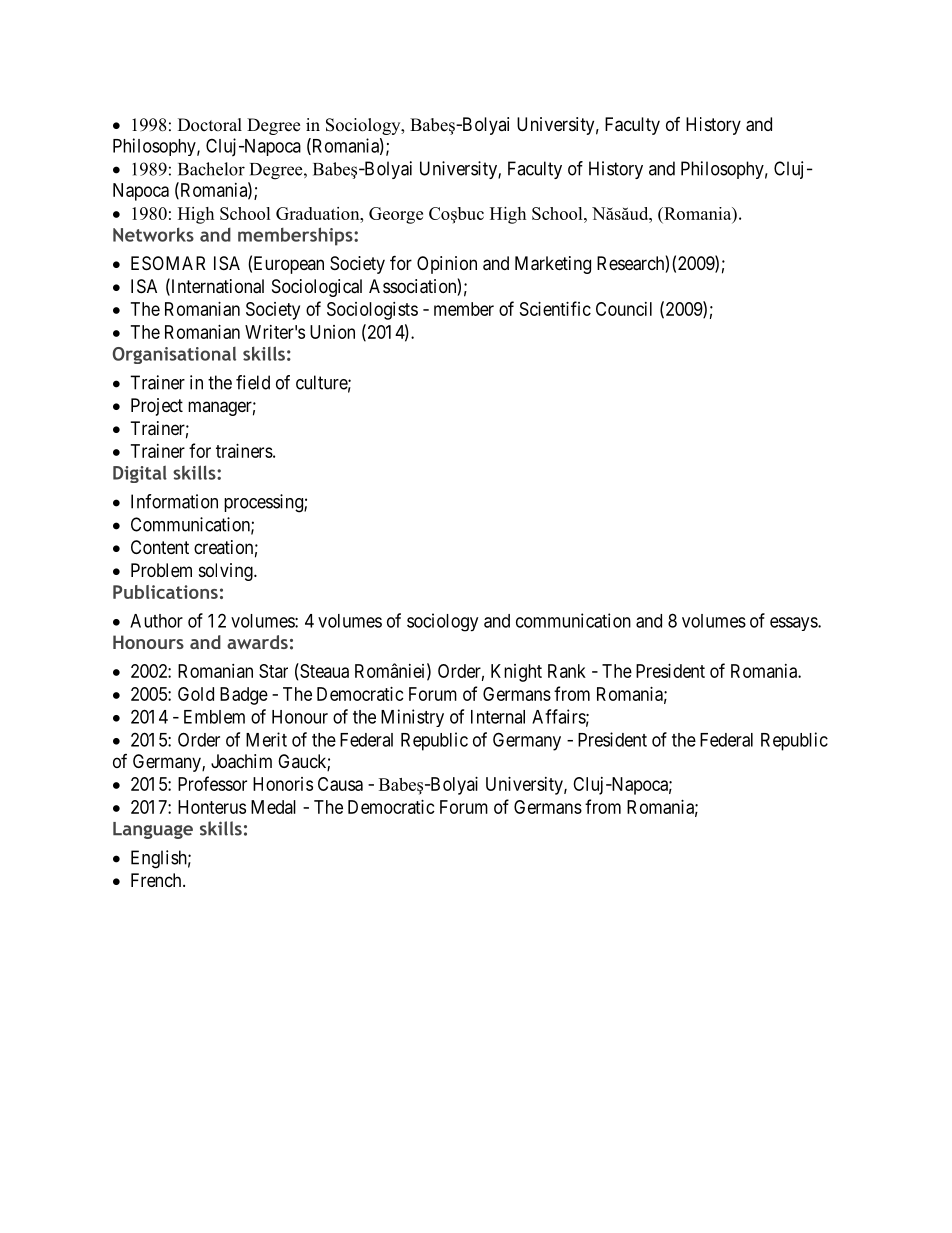 The width and height of the screenshot is (952, 1233). What do you see at coordinates (157, 880) in the screenshot?
I see `French` at bounding box center [157, 880].
